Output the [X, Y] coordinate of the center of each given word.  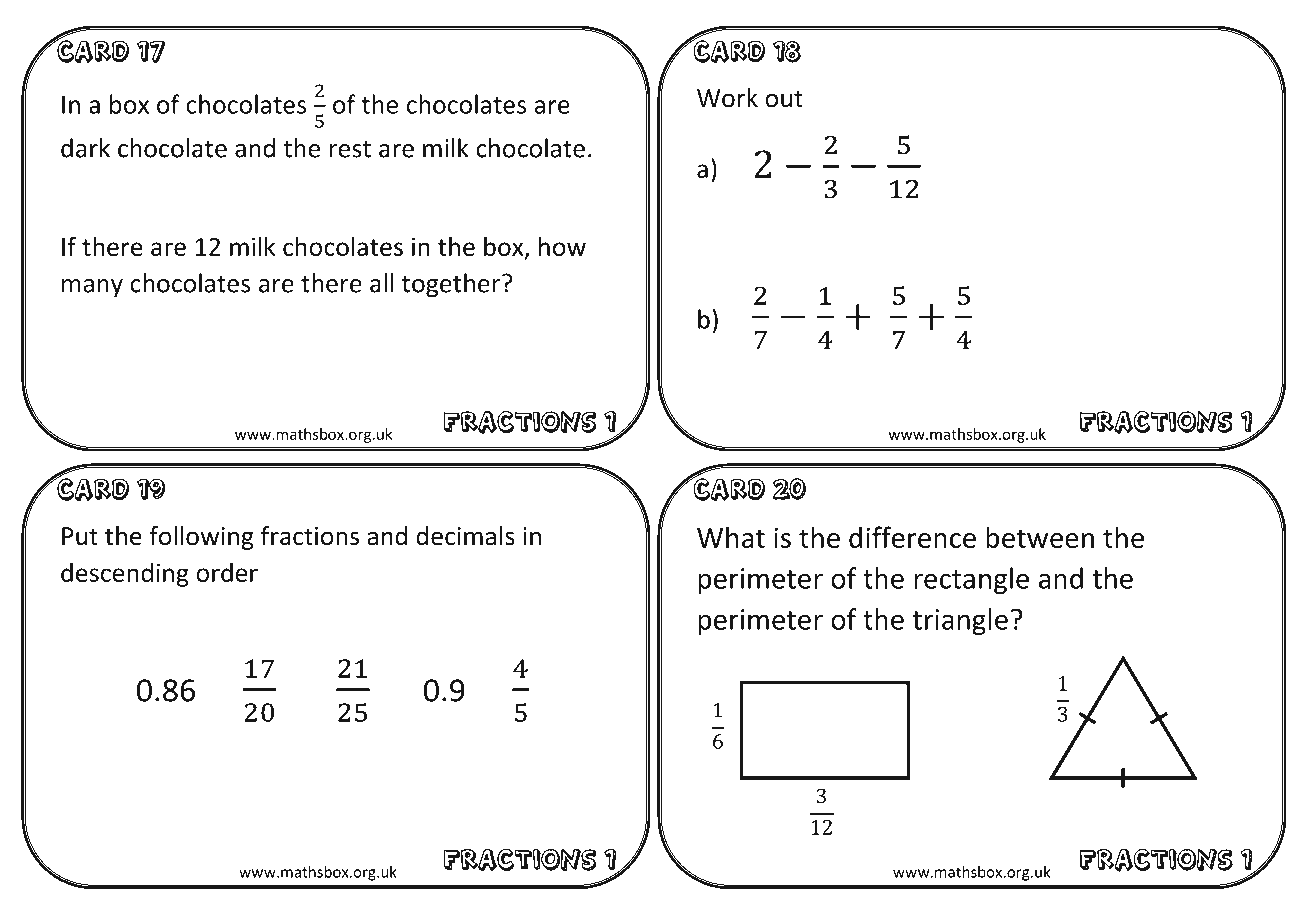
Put [80, 536]
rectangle [971, 580]
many [92, 288]
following [202, 538]
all [382, 283]
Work [727, 98]
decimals [466, 536]
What [731, 537]
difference [912, 537]
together [452, 285]
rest [350, 149]
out [784, 99]
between [1040, 537]
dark [85, 148]
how [562, 246]
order [227, 572]
